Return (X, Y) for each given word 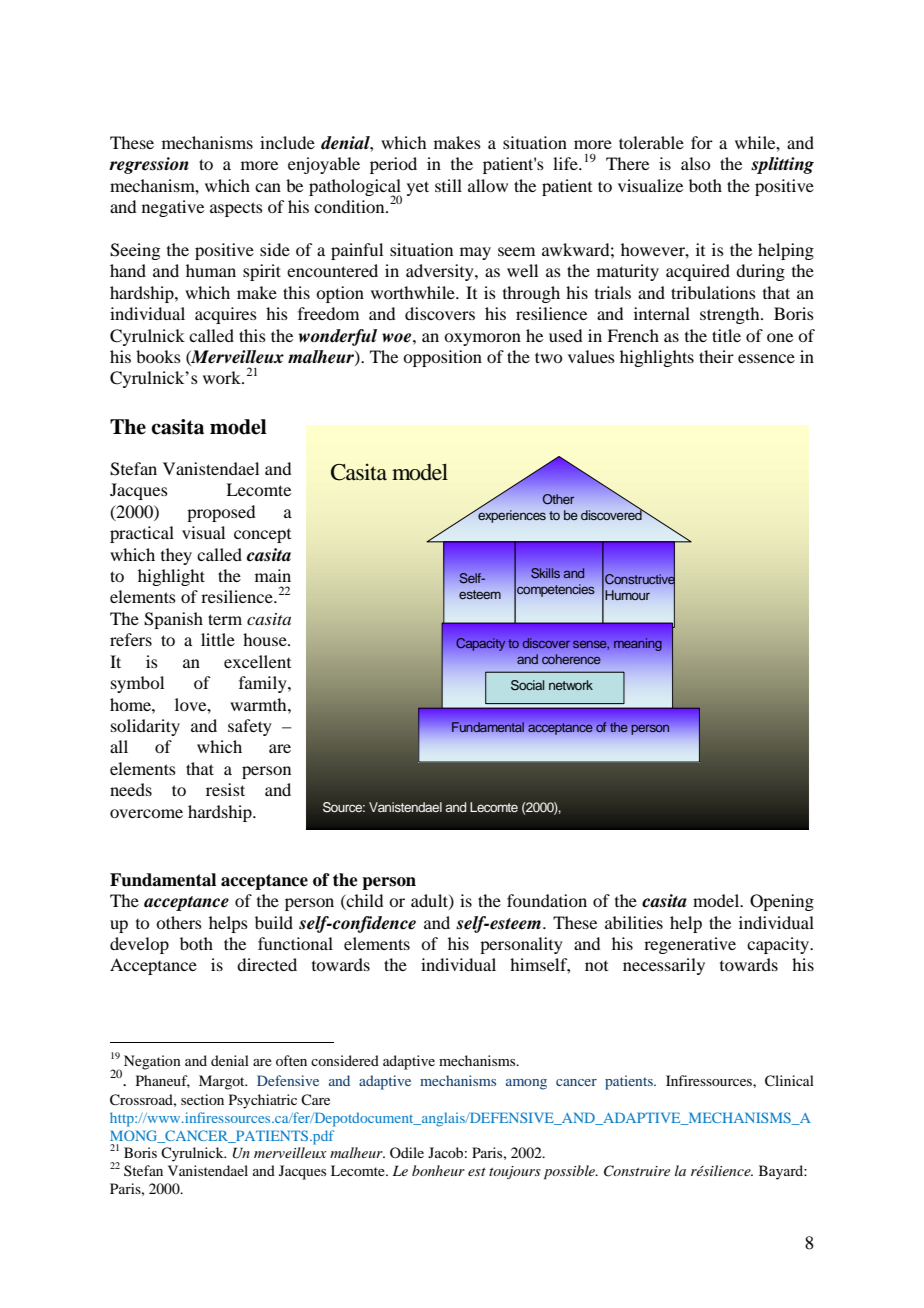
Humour (627, 595)
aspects (236, 209)
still (448, 185)
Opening (782, 902)
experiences (511, 515)
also (695, 163)
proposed (221, 513)
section (202, 1099)
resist (225, 789)
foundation (547, 900)
